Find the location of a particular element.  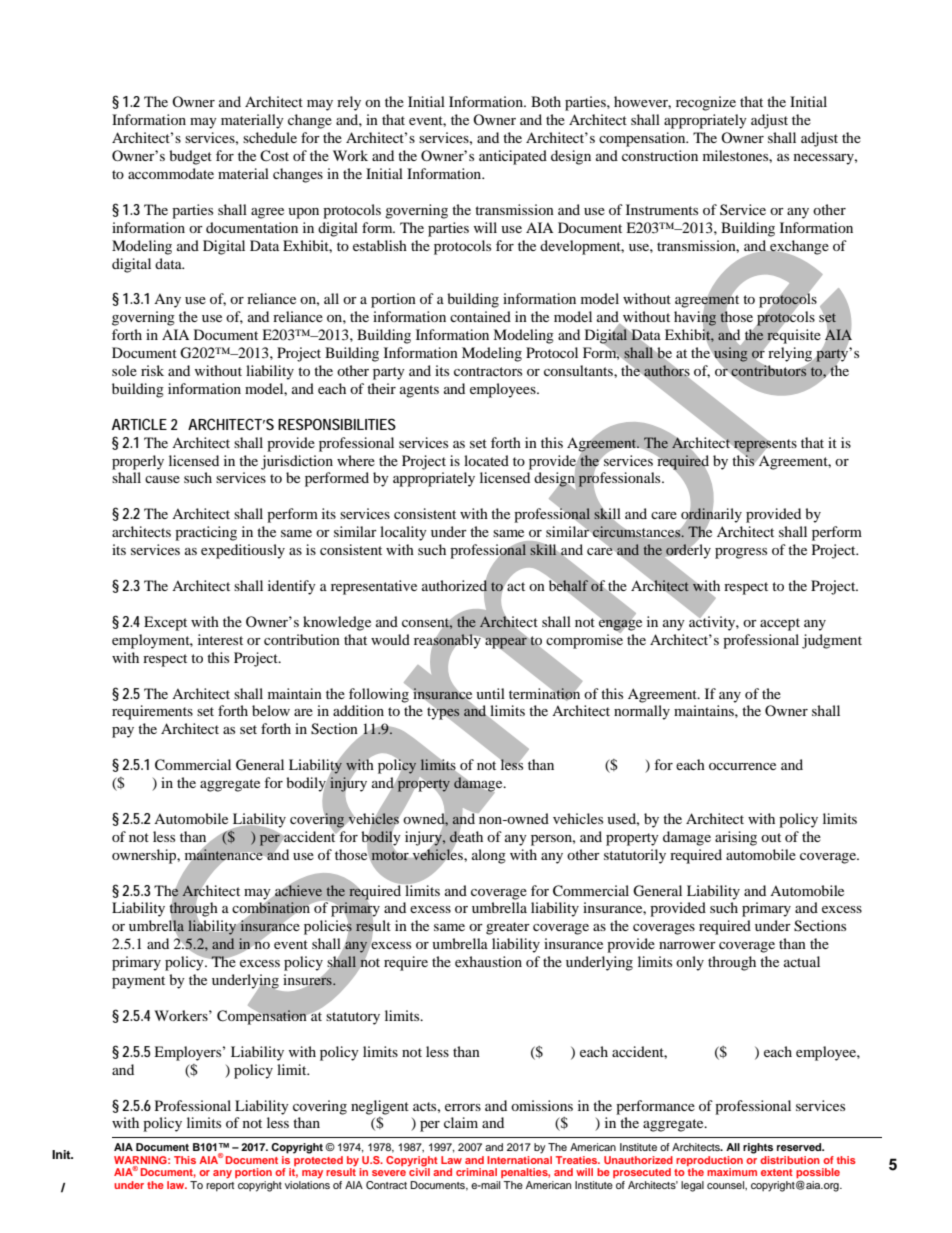

anticipated is located at coordinates (513, 157).
